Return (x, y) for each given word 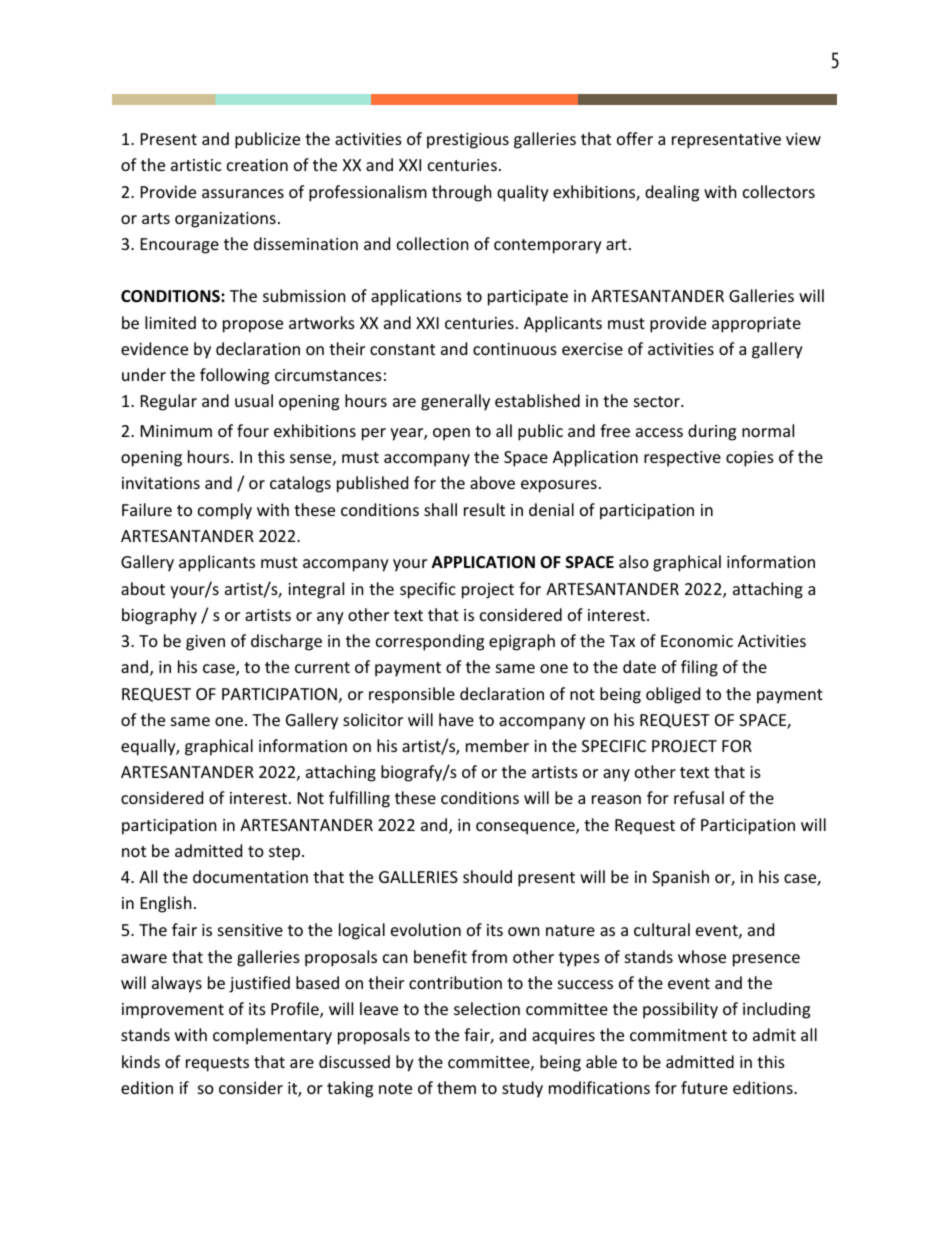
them (456, 1087)
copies (750, 459)
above (492, 482)
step (284, 853)
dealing (672, 193)
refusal (699, 797)
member (497, 745)
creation (257, 165)
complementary (272, 1036)
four (253, 430)
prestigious (468, 141)
